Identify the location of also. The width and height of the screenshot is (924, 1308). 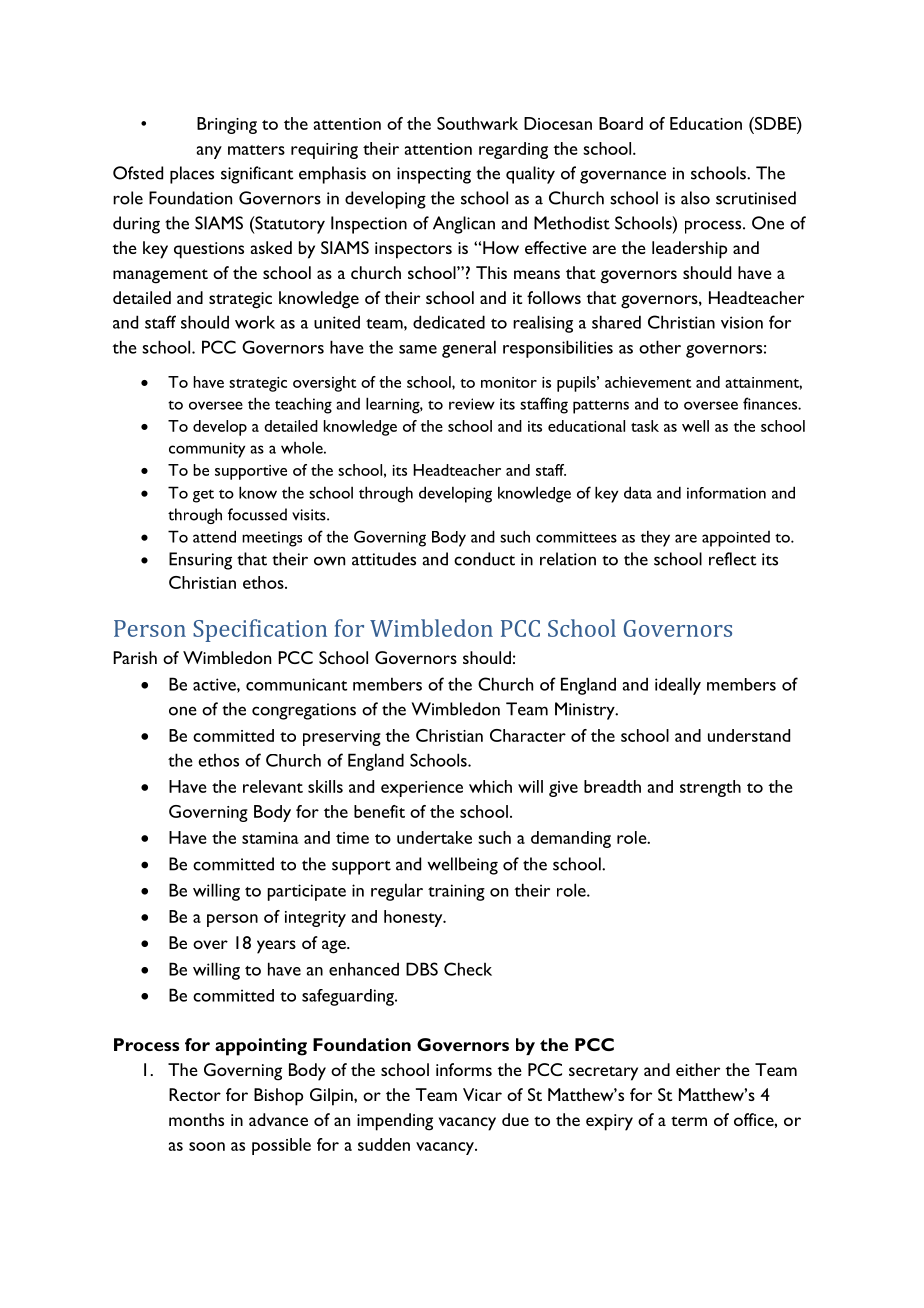
(695, 198).
